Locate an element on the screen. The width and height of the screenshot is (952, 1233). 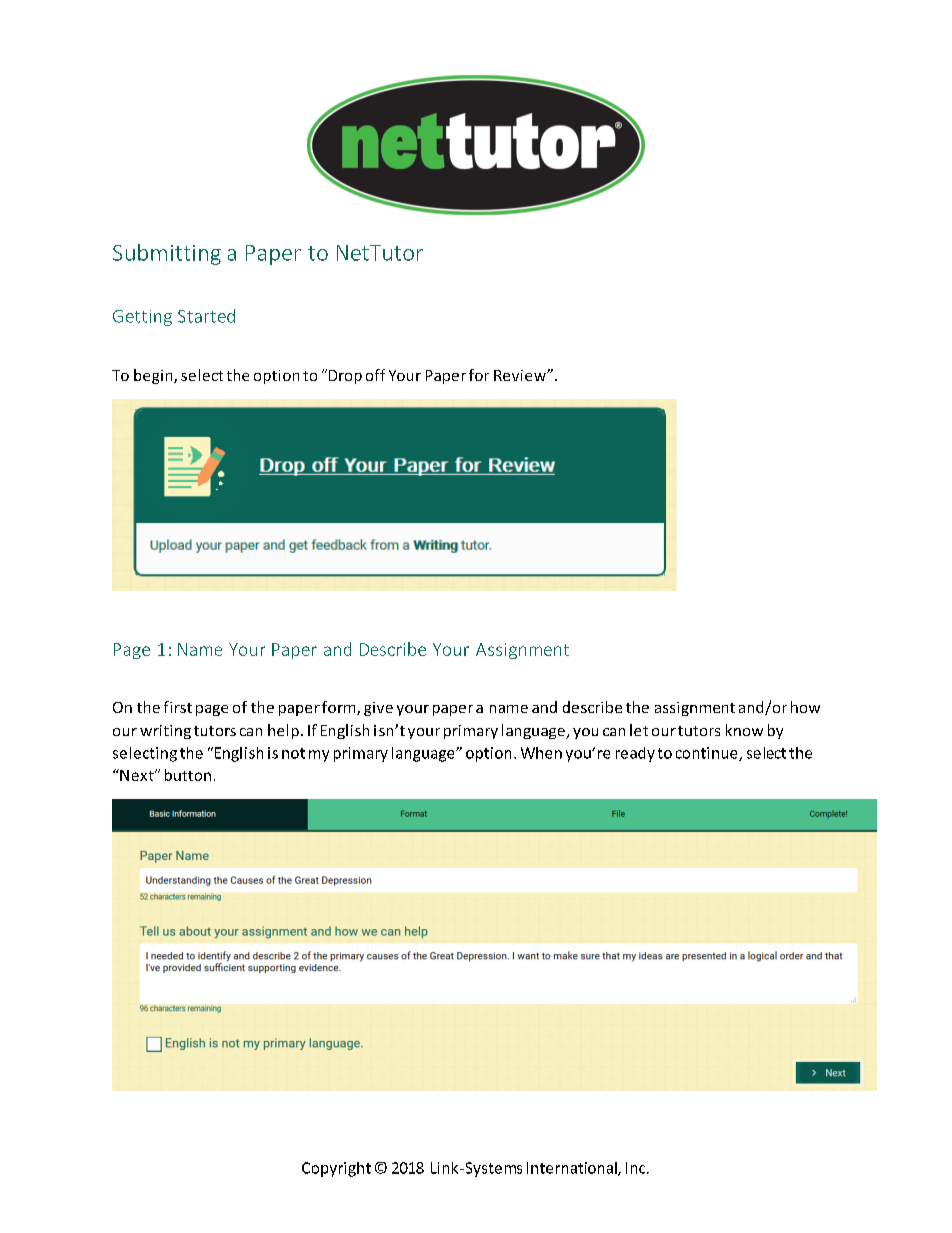
first is located at coordinates (178, 707).
